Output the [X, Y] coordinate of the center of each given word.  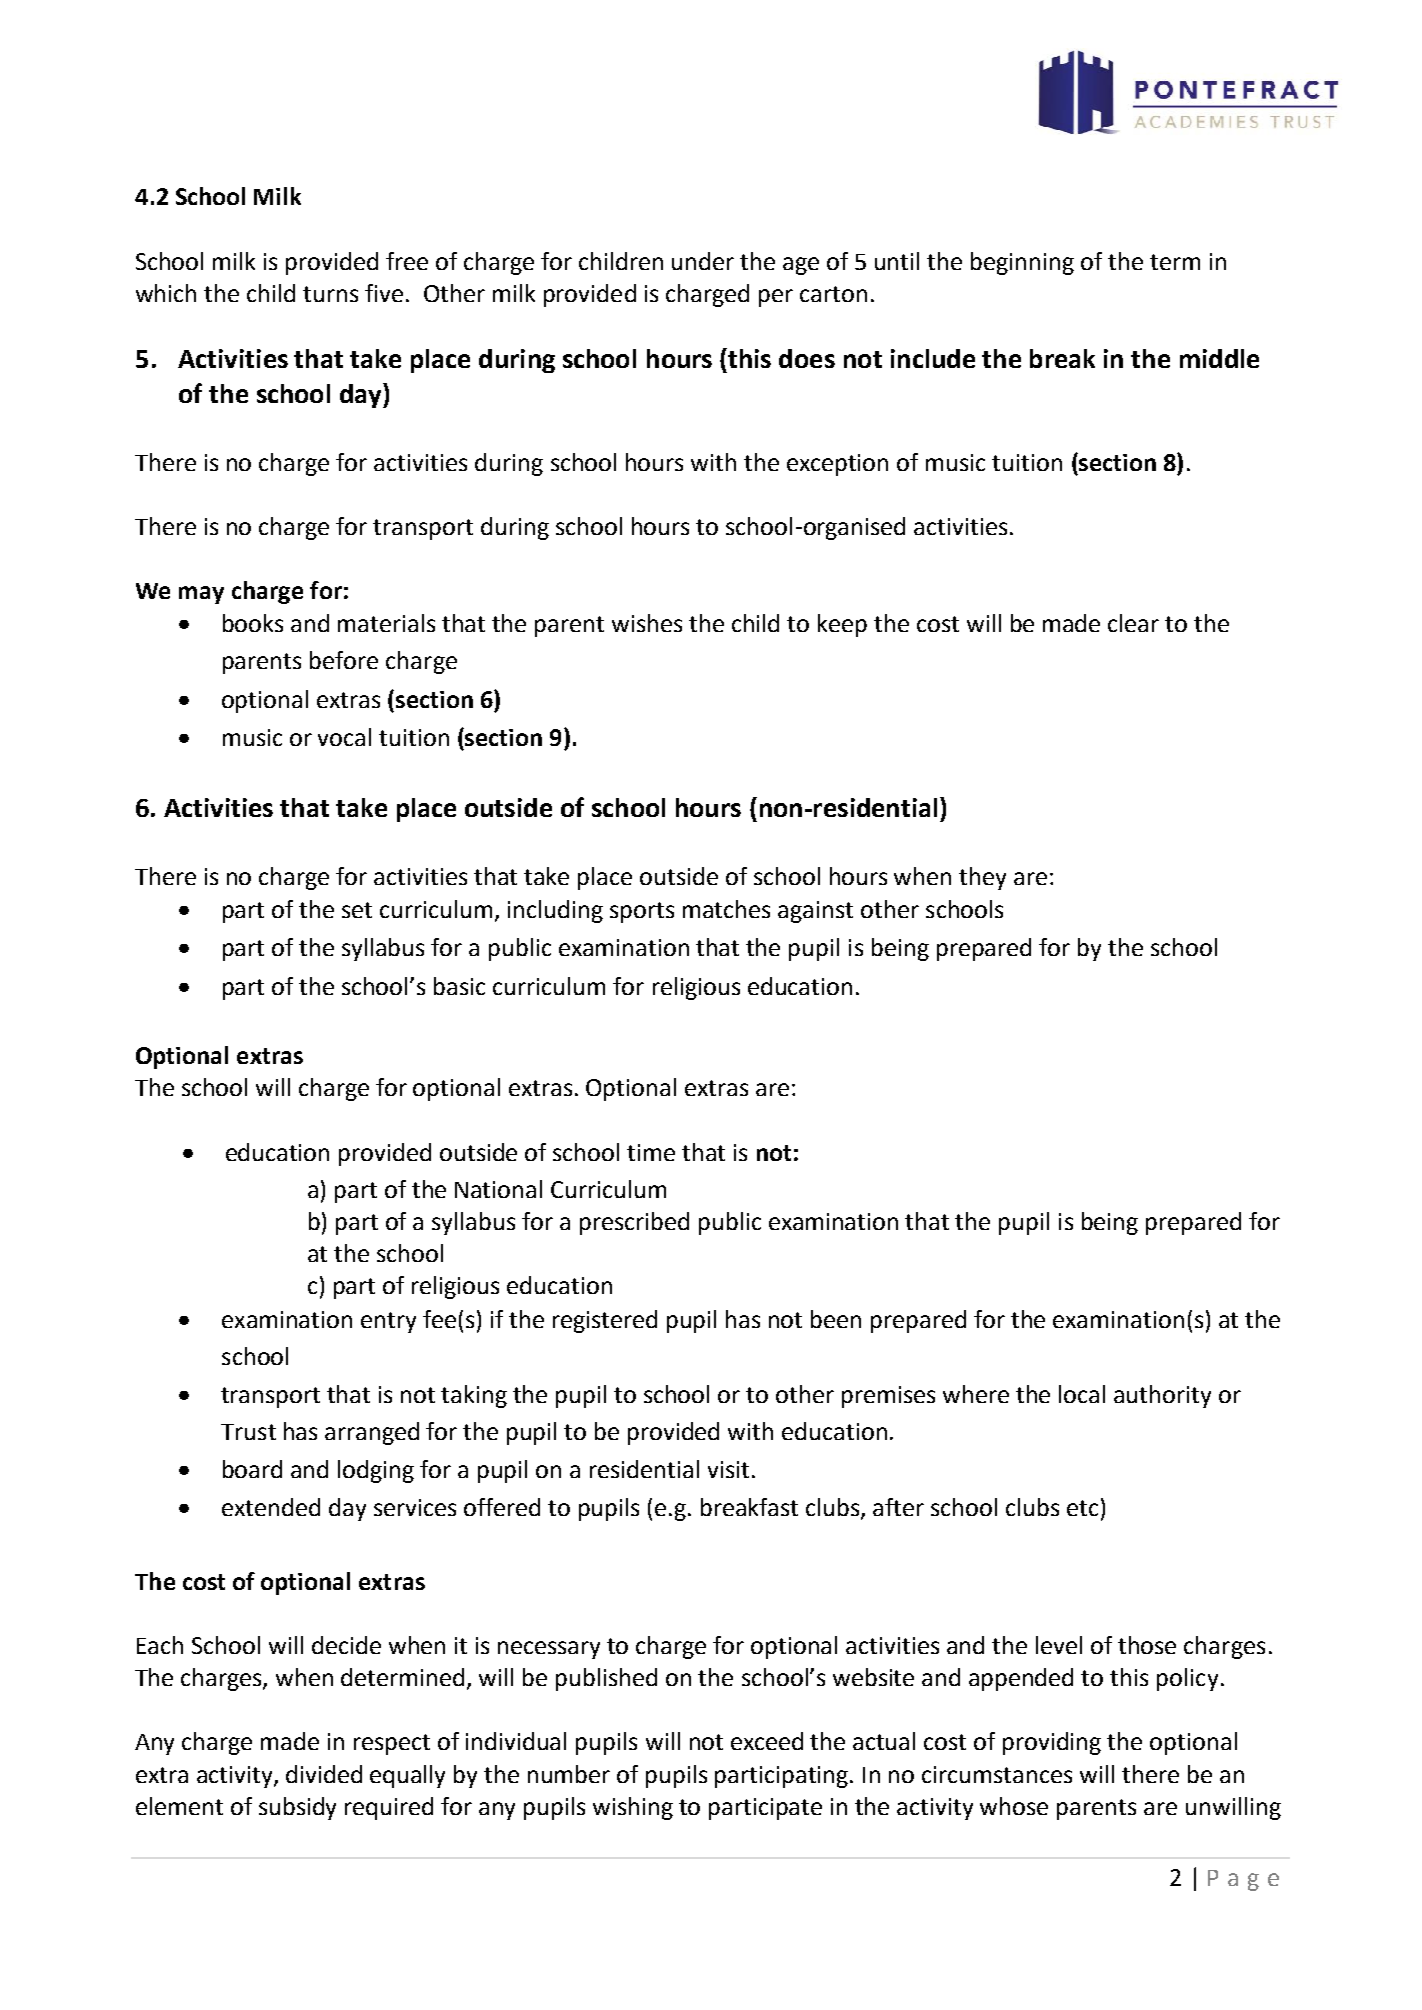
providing [1052, 1743]
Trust [248, 1432]
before [344, 660]
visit [728, 1469]
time [651, 1152]
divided [324, 1774]
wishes [647, 623]
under [703, 261]
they [982, 878]
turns [330, 294]
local [1082, 1394]
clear [1133, 623]
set [357, 910]
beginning [1022, 263]
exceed [767, 1741]
